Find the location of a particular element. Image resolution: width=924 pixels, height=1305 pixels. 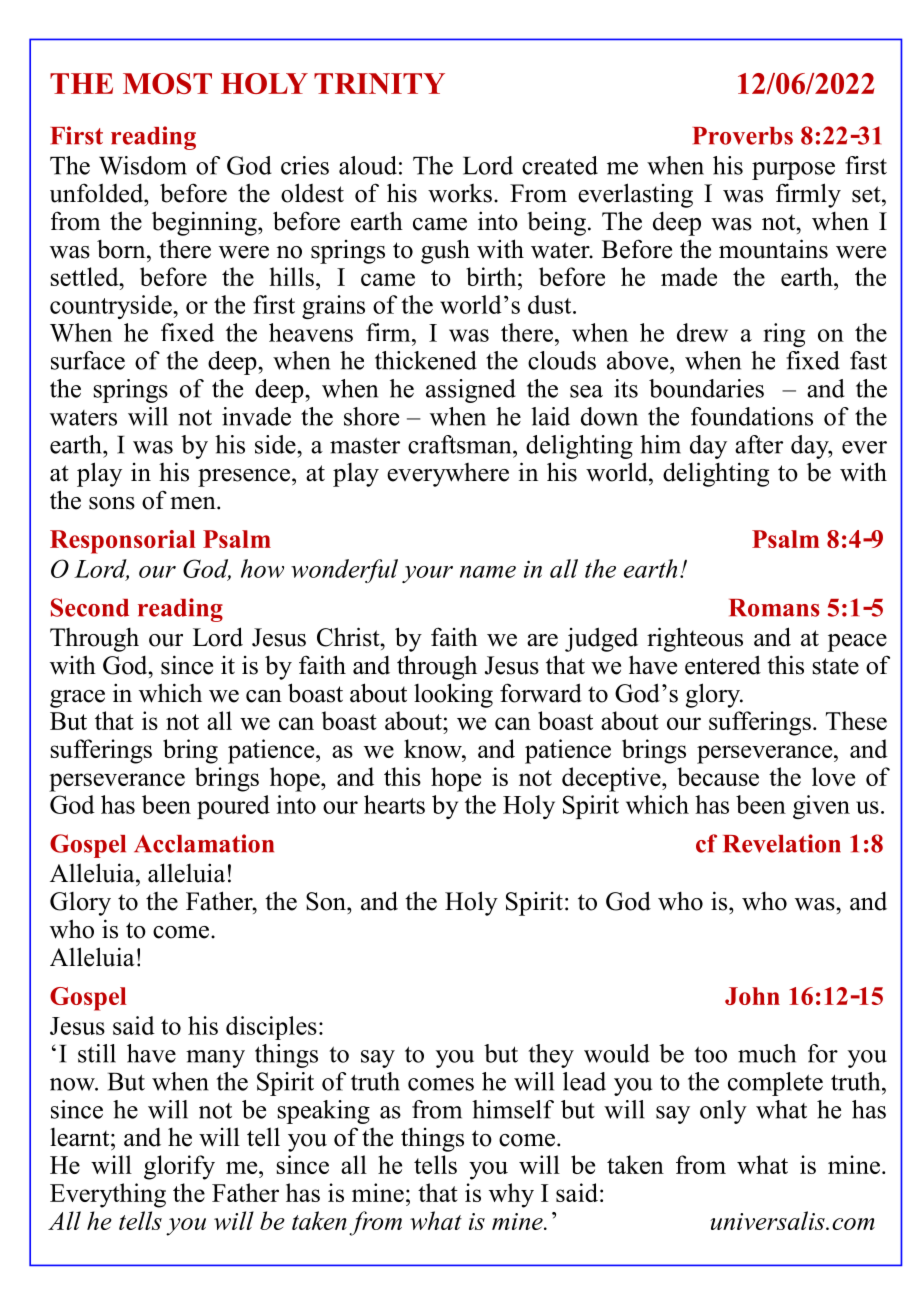

drew is located at coordinates (702, 332).
